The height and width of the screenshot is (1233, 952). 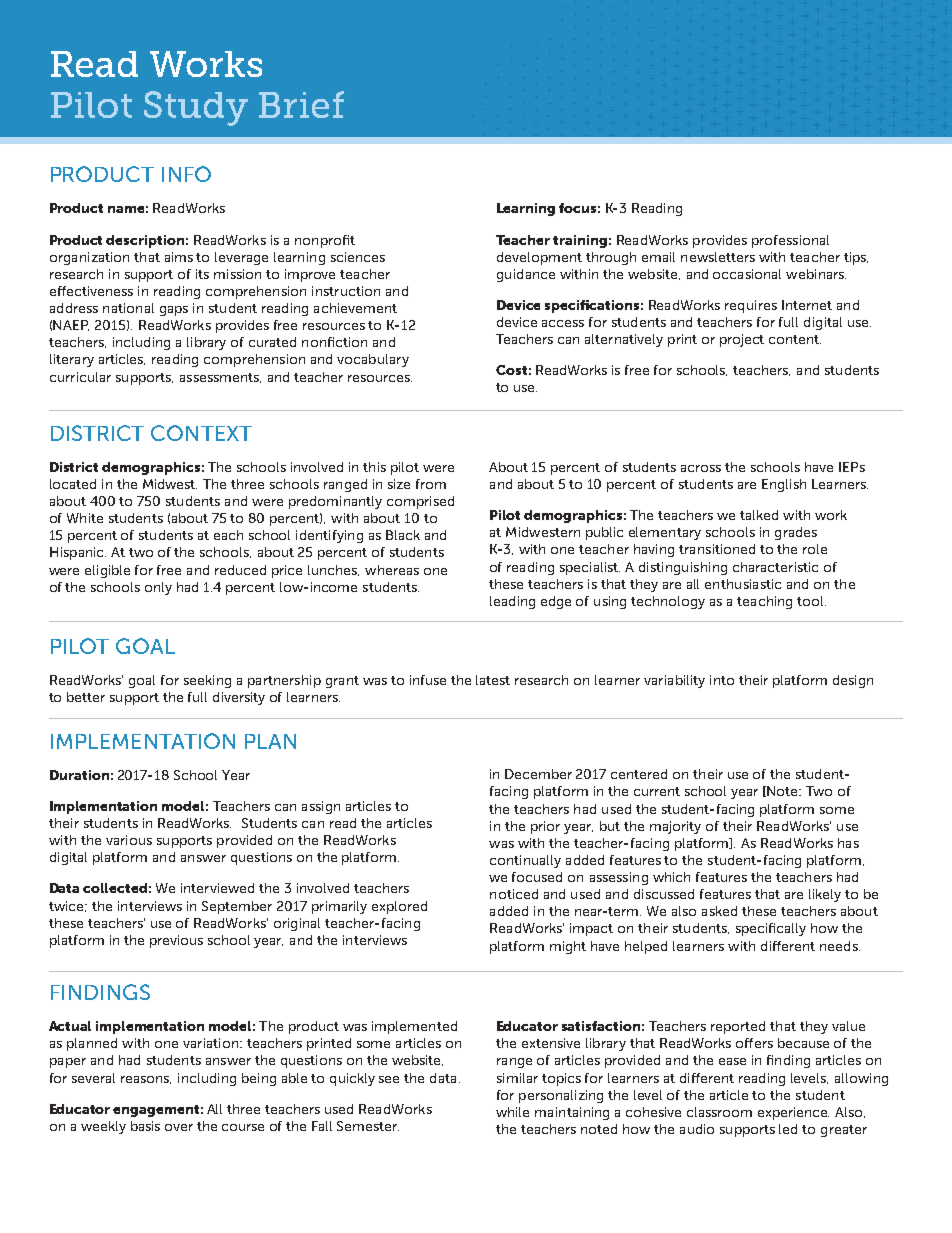 I want to click on Brief, so click(x=301, y=104).
